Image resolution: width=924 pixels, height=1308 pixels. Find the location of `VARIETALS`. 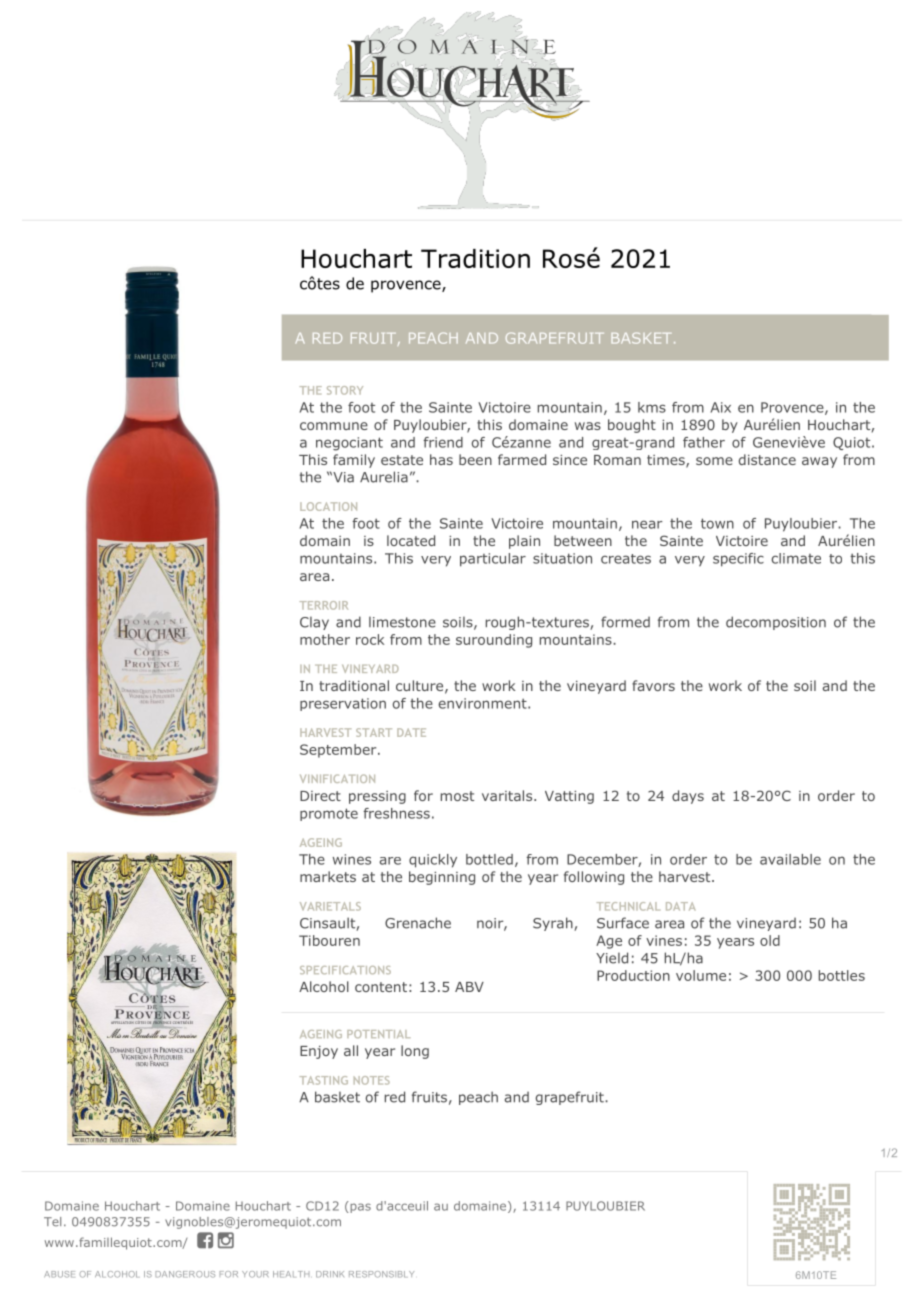

VARIETALS is located at coordinates (330, 906).
